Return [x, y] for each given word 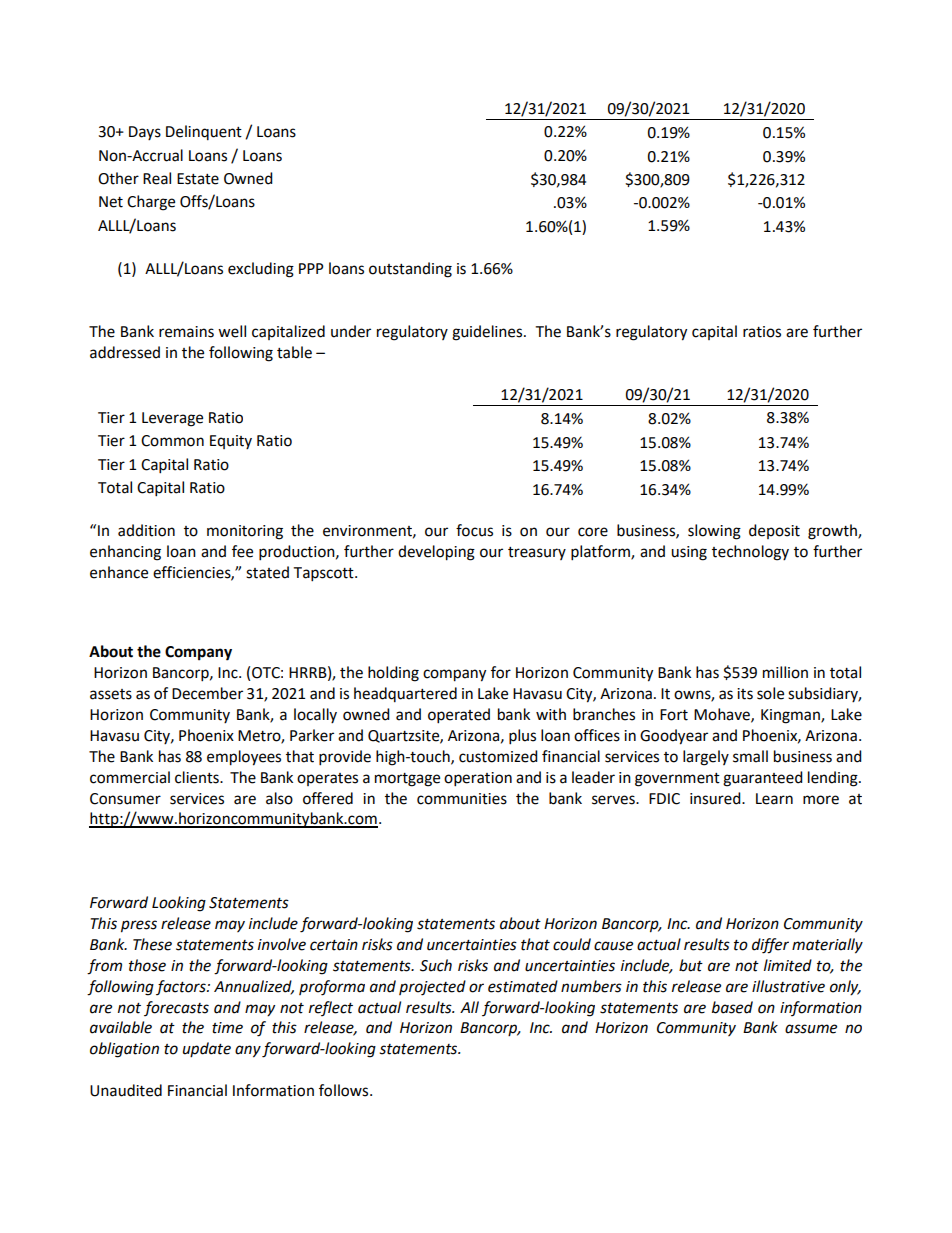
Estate [198, 179]
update [207, 1049]
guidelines [488, 333]
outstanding [410, 270]
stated [267, 572]
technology [750, 553]
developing [436, 553]
